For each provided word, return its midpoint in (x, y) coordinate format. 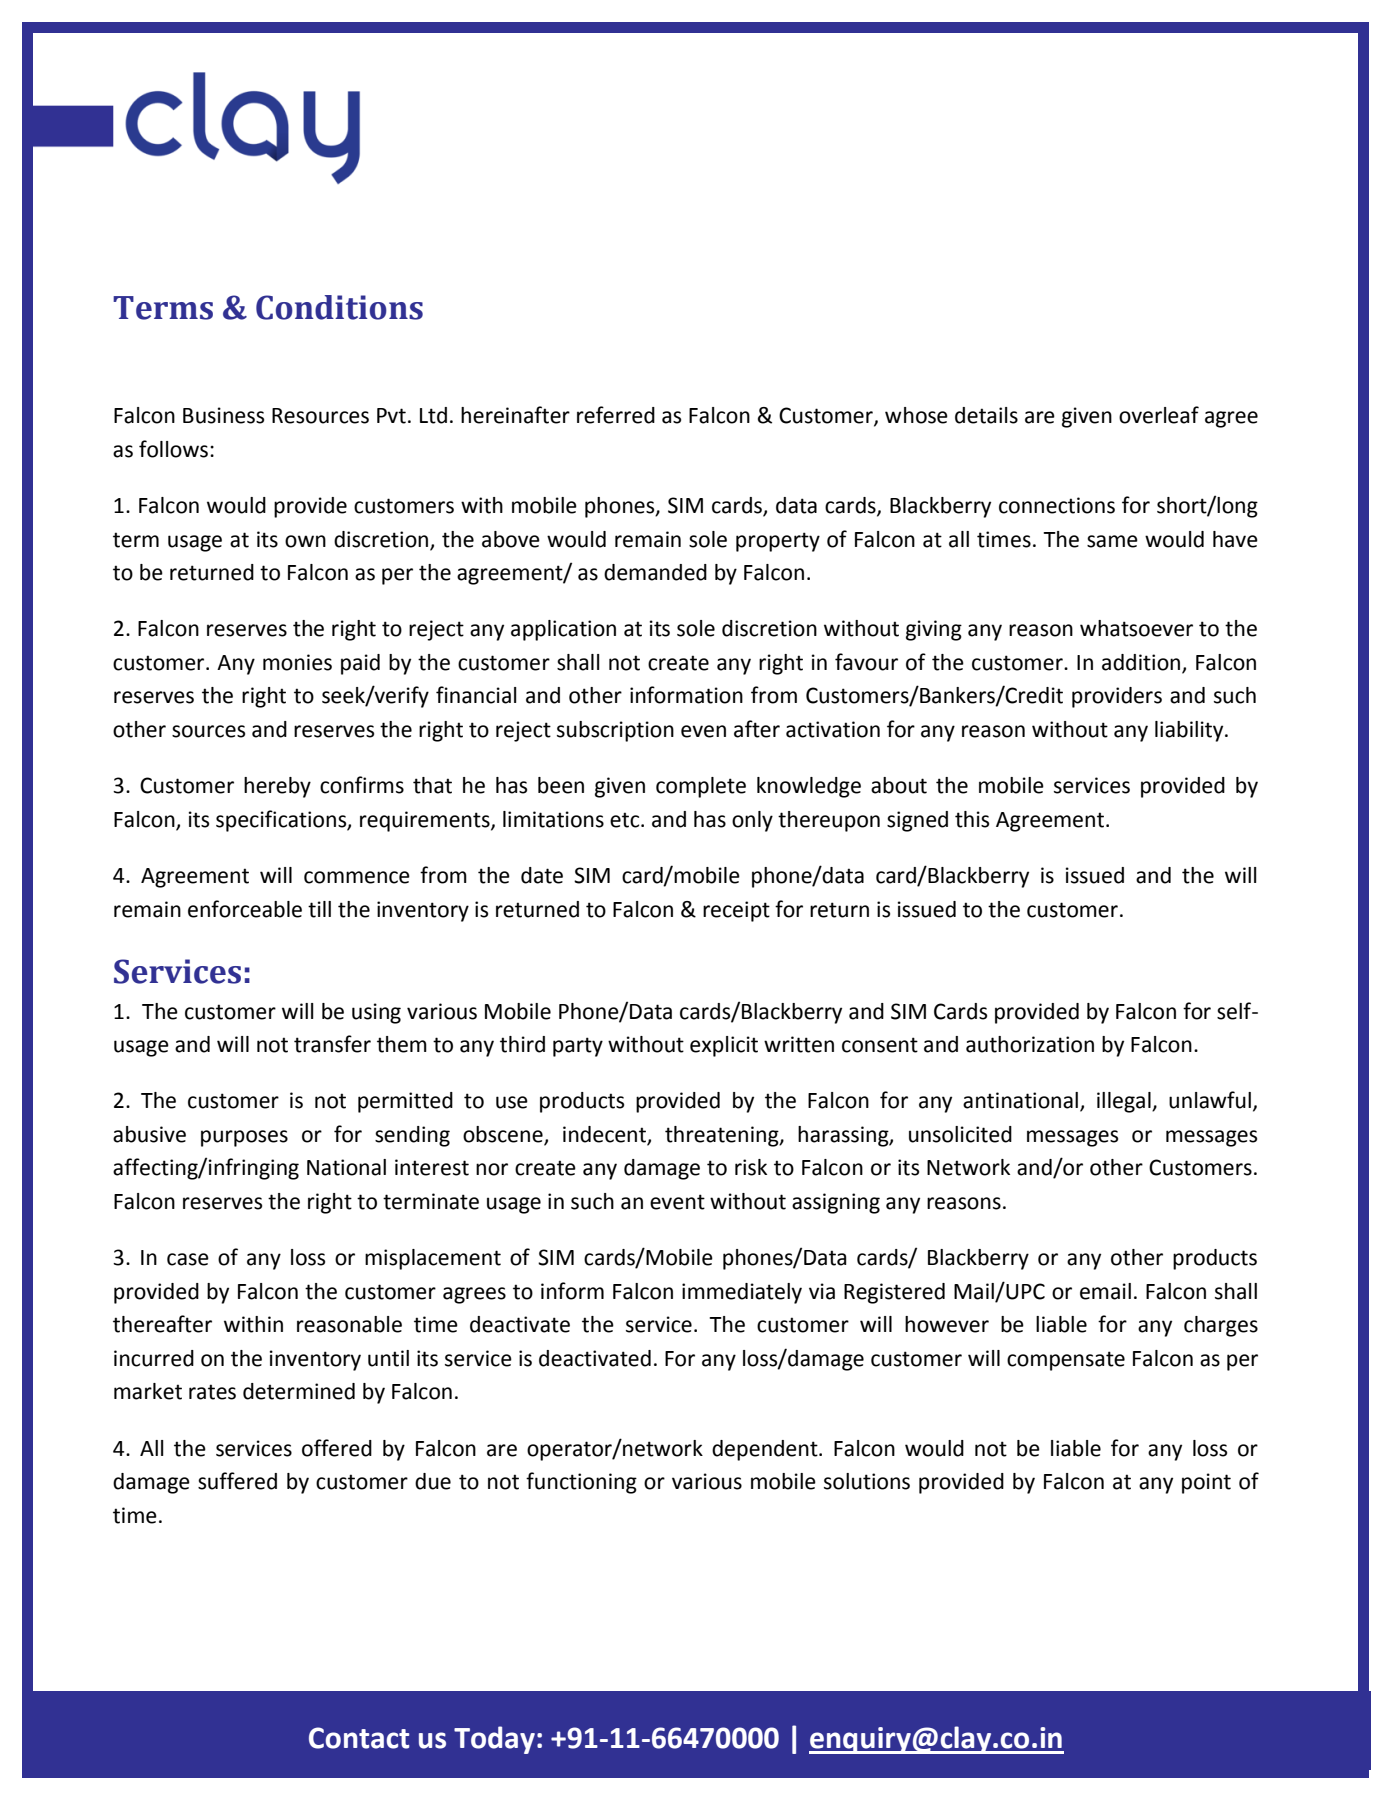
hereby (277, 787)
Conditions (339, 307)
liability (1190, 731)
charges (1221, 1326)
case (188, 1259)
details (986, 415)
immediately (742, 1293)
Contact (359, 1738)
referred (616, 415)
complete (701, 787)
